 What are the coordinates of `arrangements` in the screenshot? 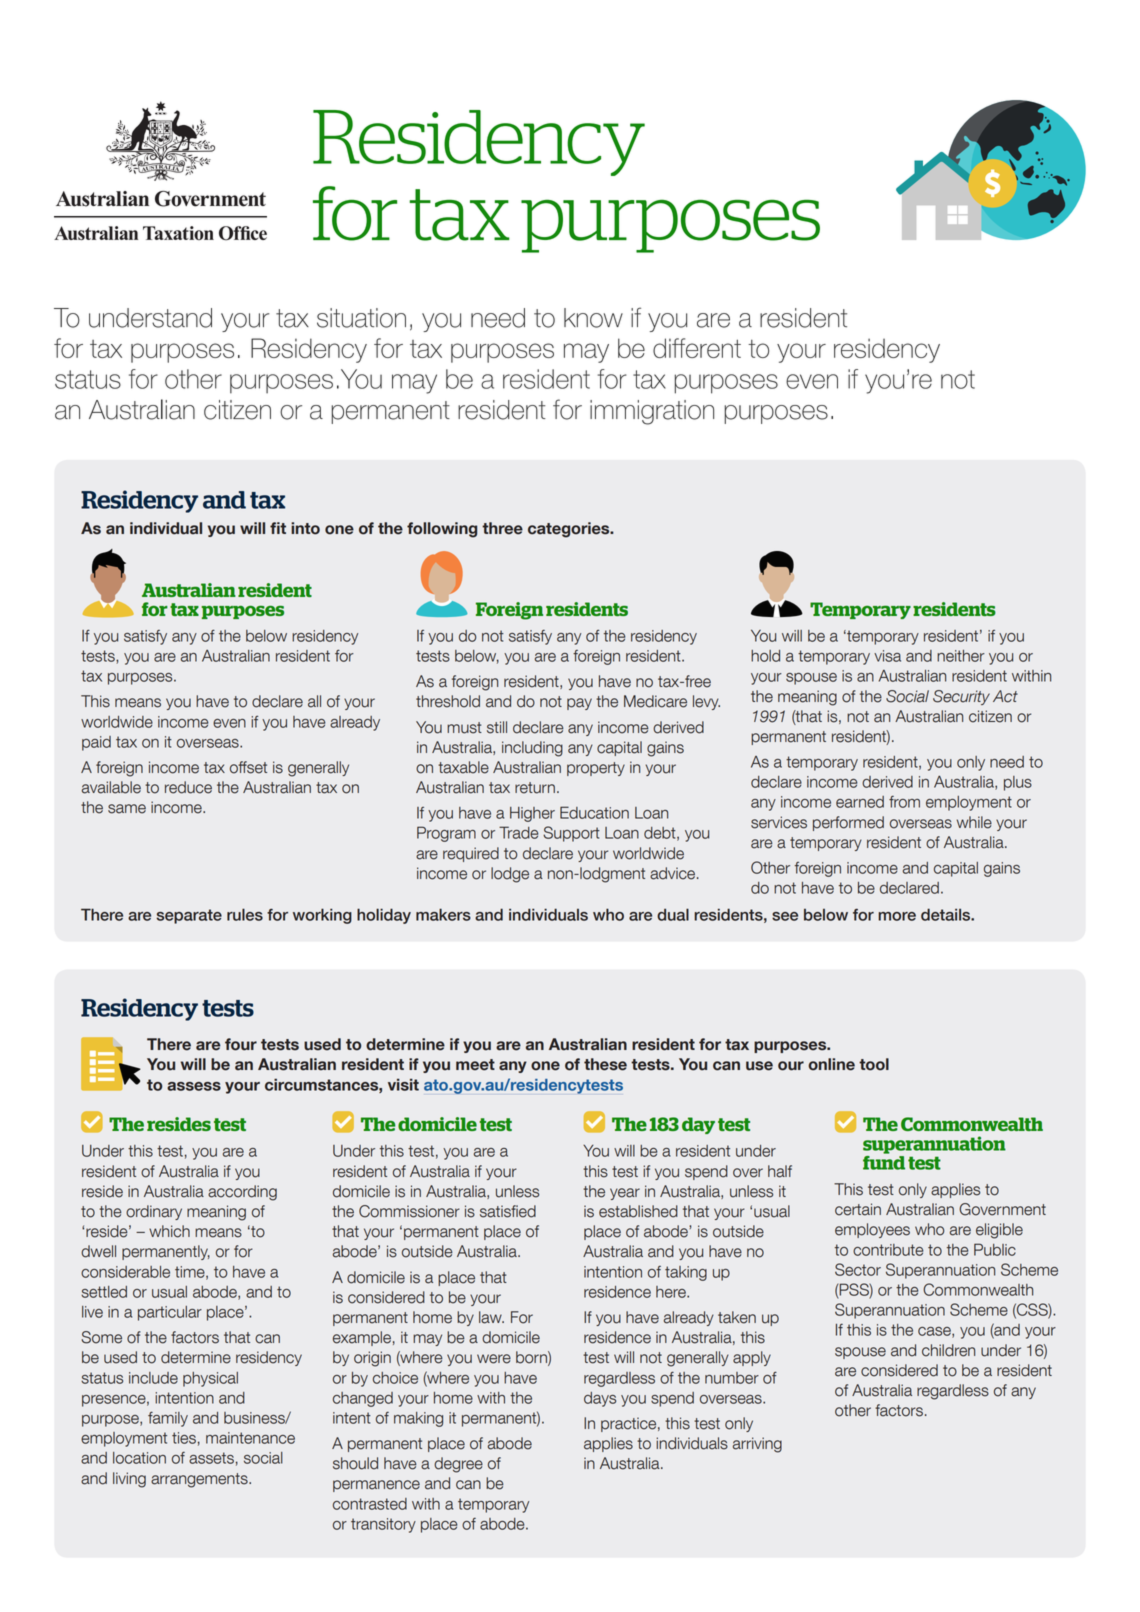 It's located at (200, 1480).
